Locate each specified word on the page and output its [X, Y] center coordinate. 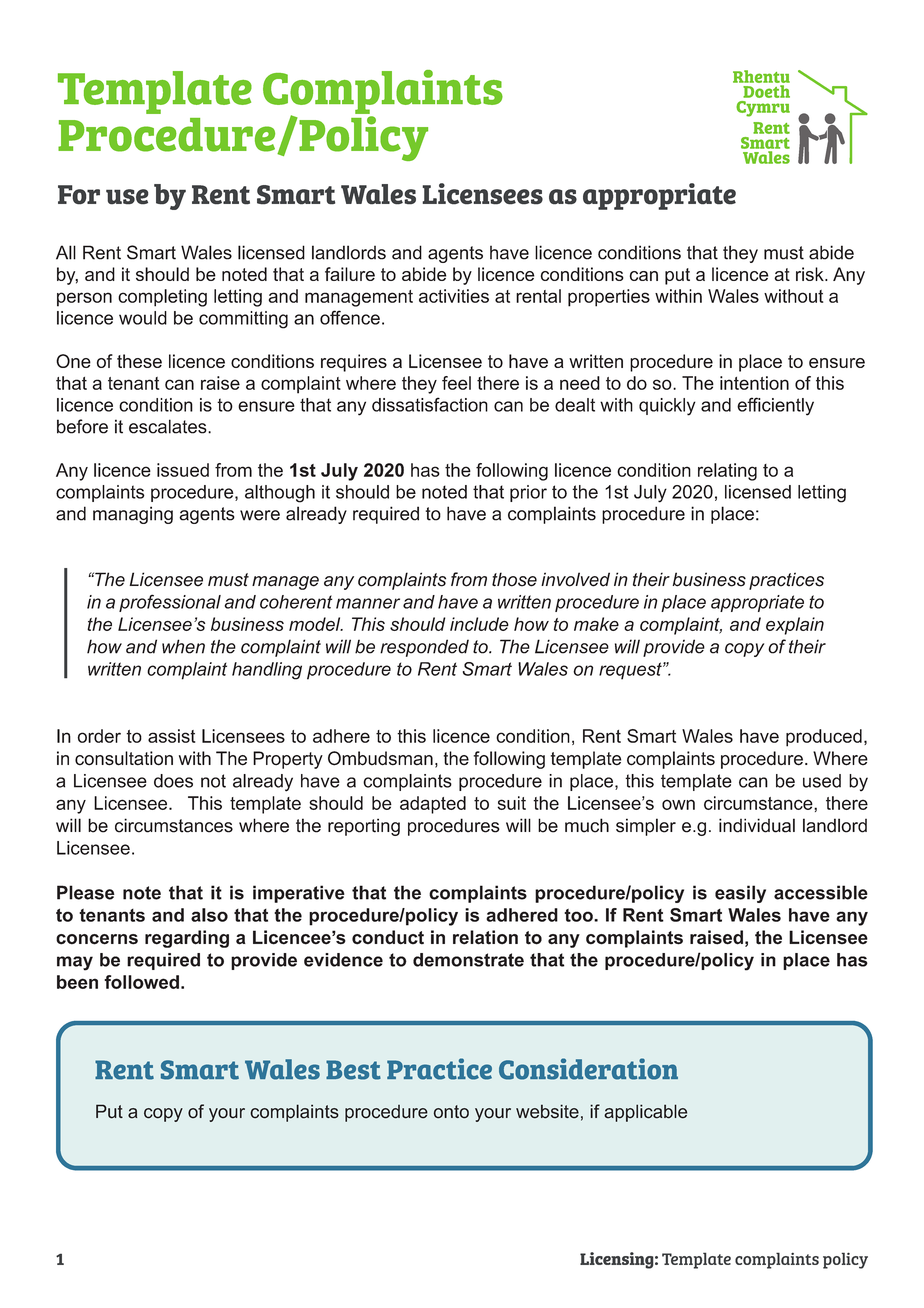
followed [141, 982]
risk [811, 274]
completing [162, 298]
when [183, 646]
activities [454, 296]
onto [451, 1112]
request [631, 671]
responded [424, 648]
